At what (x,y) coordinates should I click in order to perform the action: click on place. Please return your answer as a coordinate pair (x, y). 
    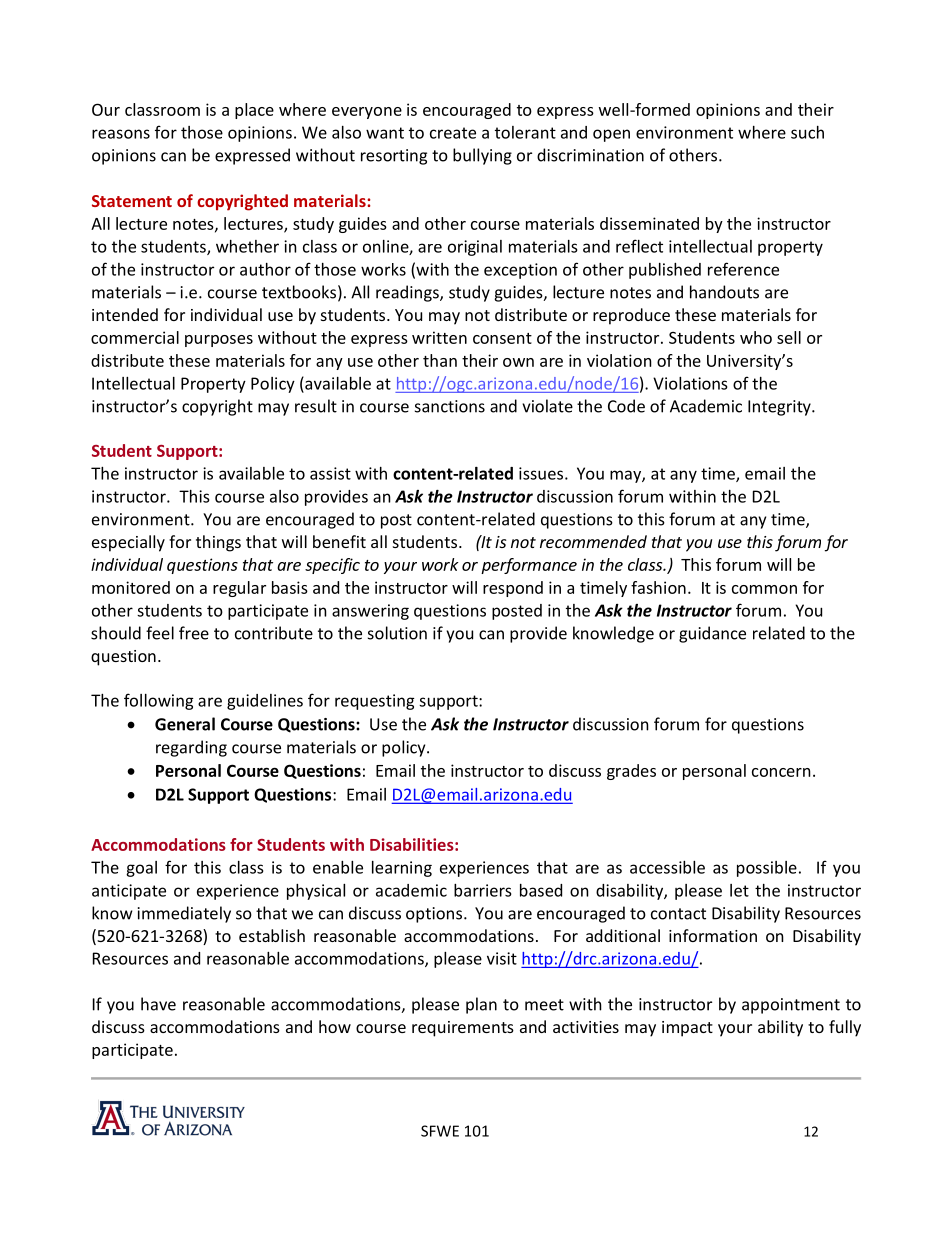
    Looking at the image, I should click on (254, 111).
